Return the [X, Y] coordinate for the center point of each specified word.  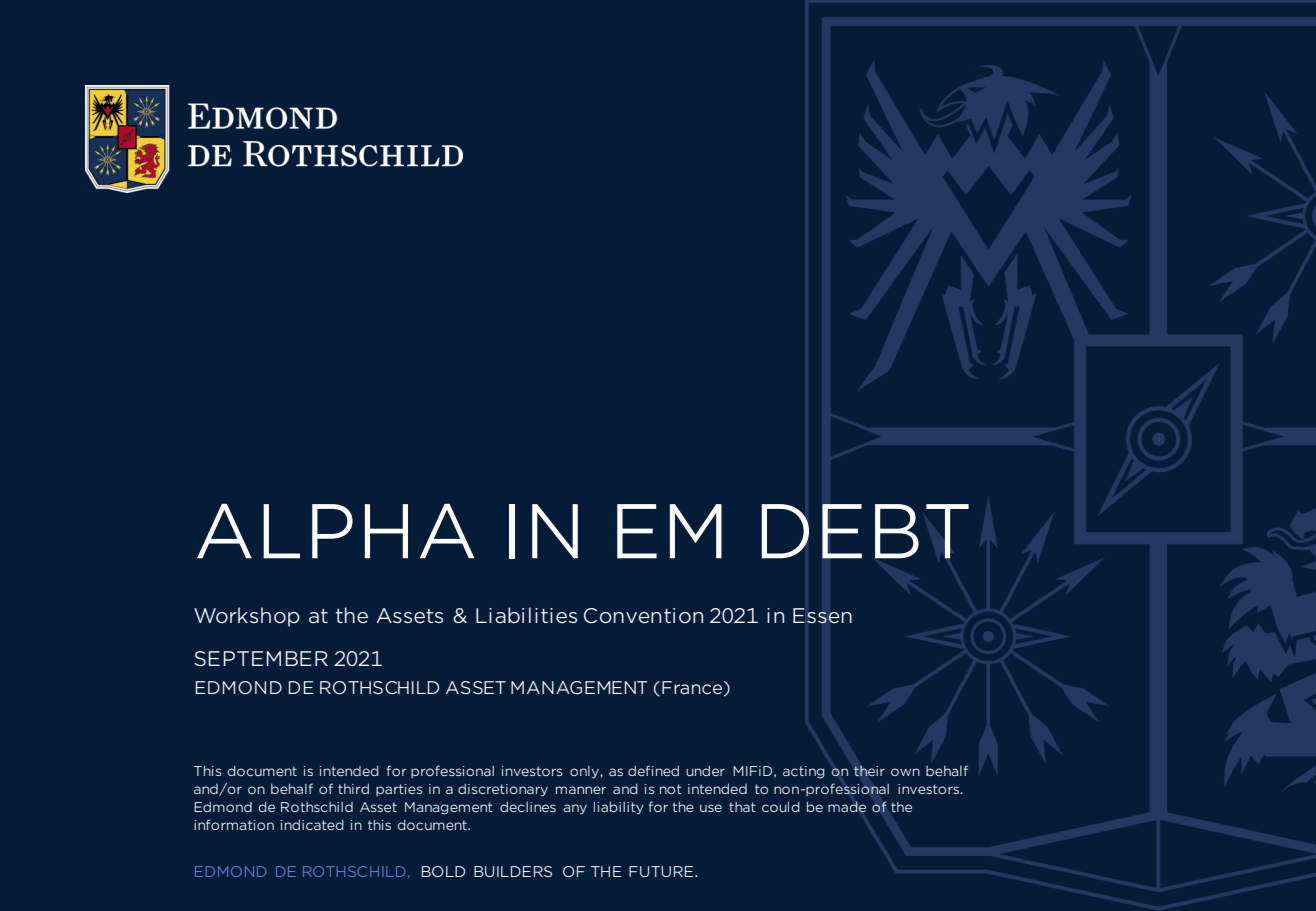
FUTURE [661, 871]
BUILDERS [513, 871]
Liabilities [526, 615]
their [869, 770]
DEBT [865, 531]
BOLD [443, 871]
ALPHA [335, 531]
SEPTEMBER [261, 658]
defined [653, 770]
